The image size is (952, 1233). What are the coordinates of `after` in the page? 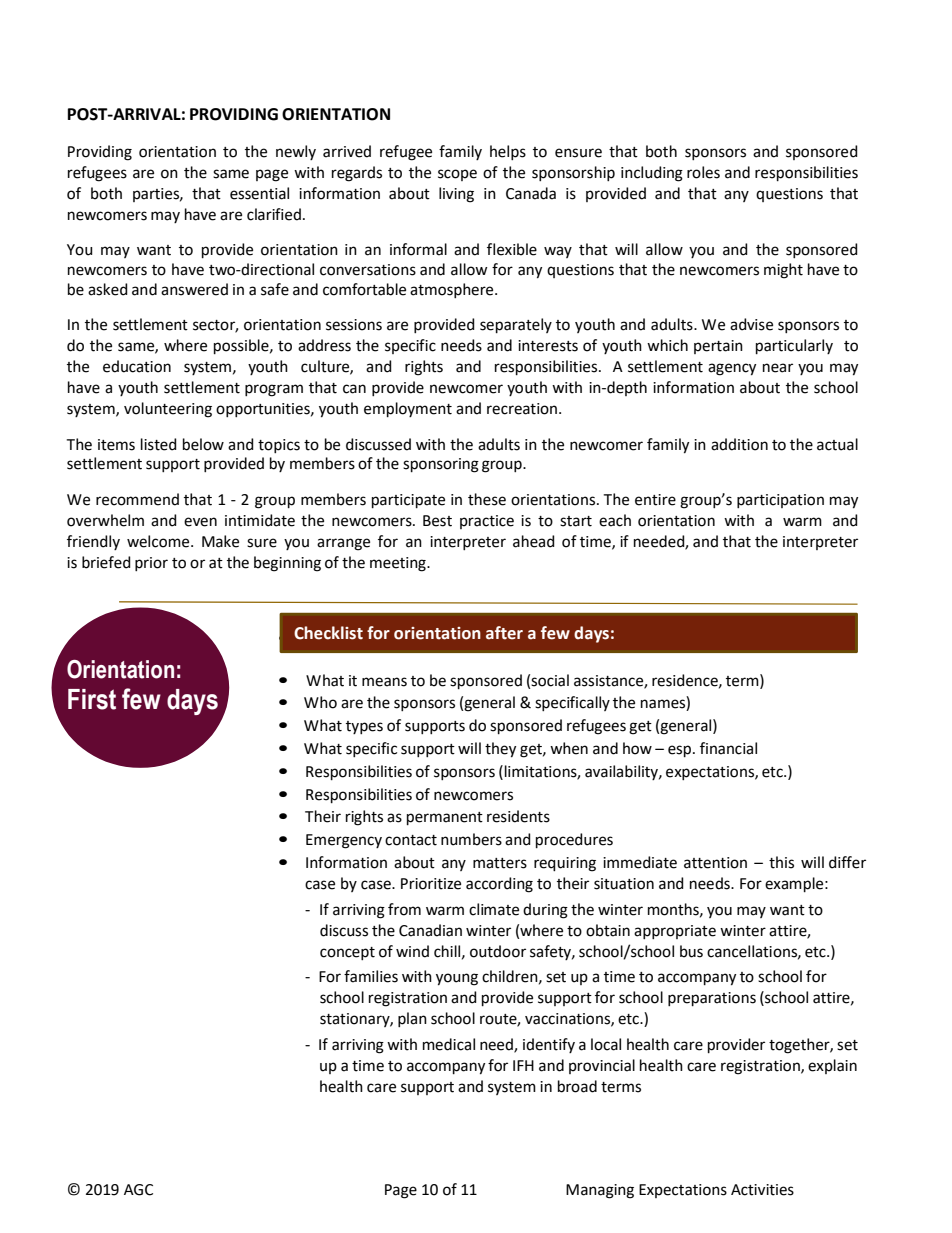 It's located at (504, 633).
